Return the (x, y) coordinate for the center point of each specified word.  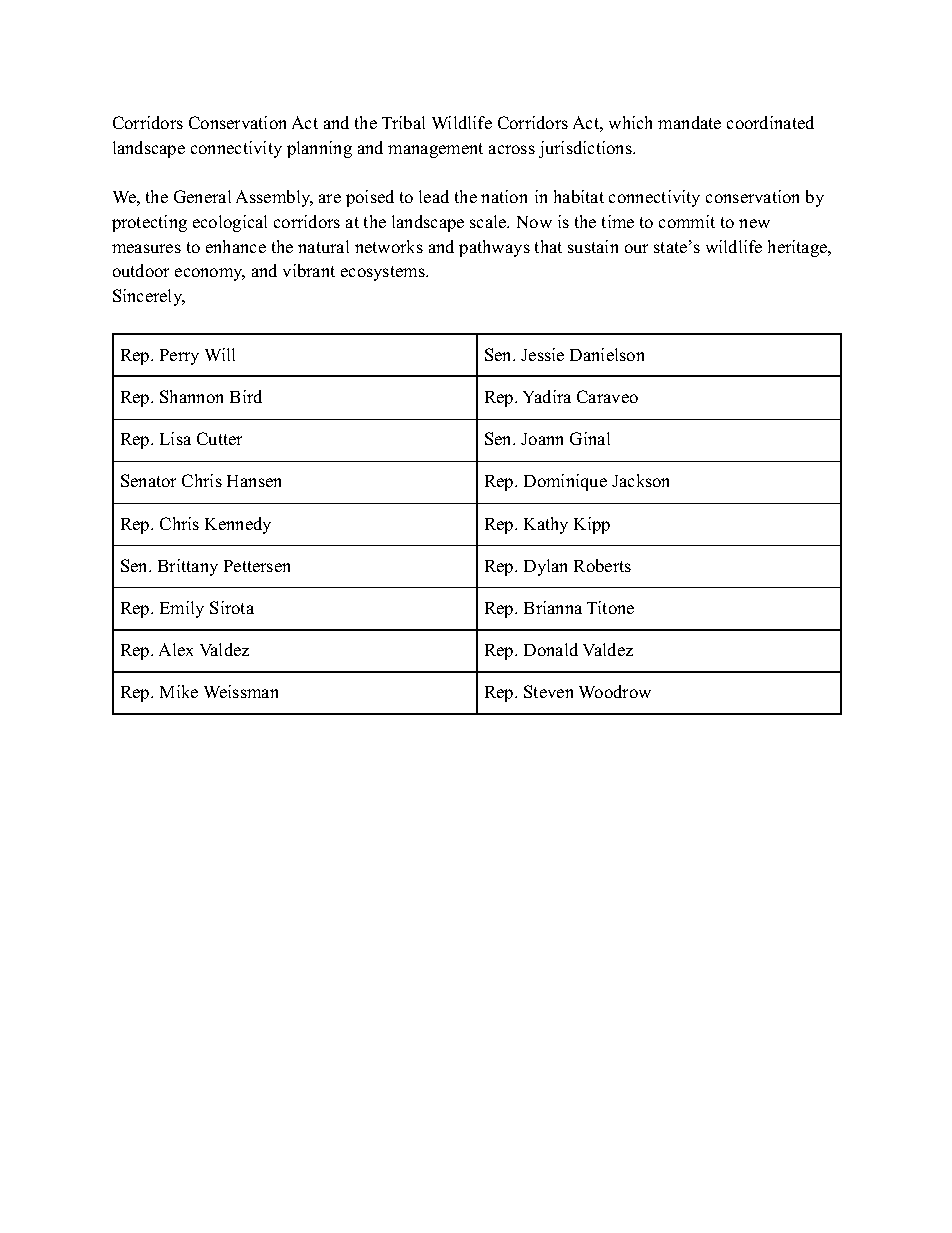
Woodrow (615, 691)
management (435, 150)
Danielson (607, 354)
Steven (548, 691)
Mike (179, 691)
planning (319, 149)
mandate (689, 122)
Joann (542, 439)
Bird (246, 396)
